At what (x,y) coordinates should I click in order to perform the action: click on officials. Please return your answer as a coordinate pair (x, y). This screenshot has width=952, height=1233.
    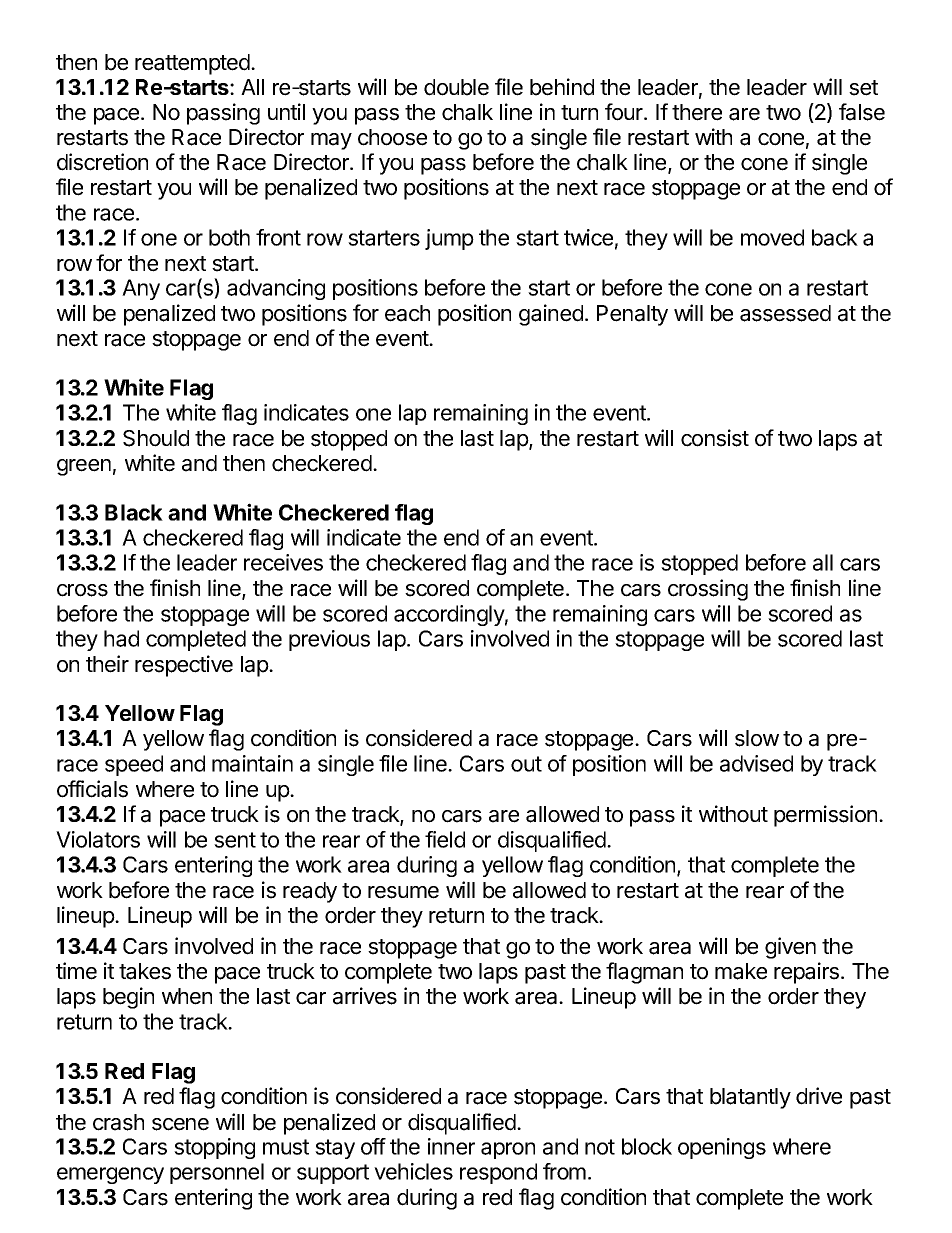
    Looking at the image, I should click on (92, 789).
